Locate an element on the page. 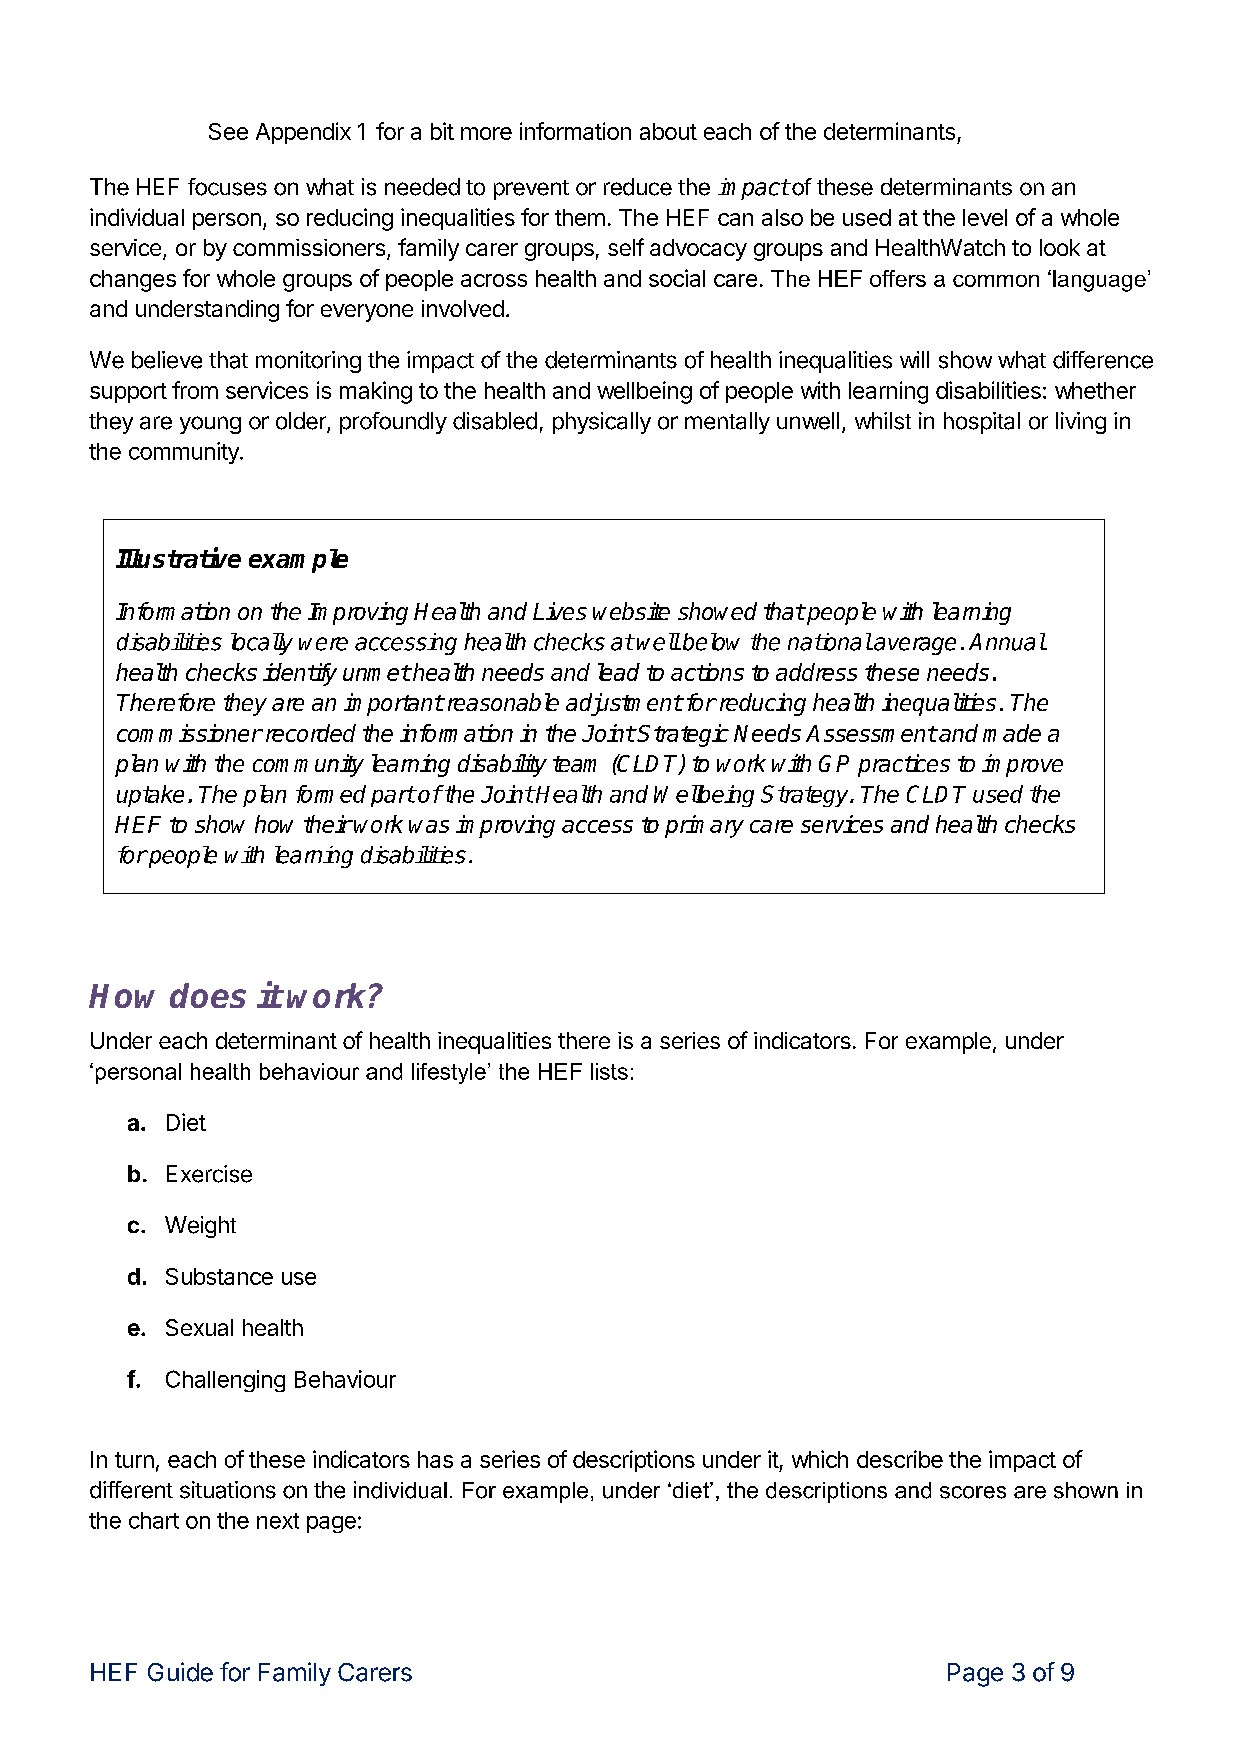 Image resolution: width=1244 pixels, height=1761 pixels. has is located at coordinates (435, 1459).
